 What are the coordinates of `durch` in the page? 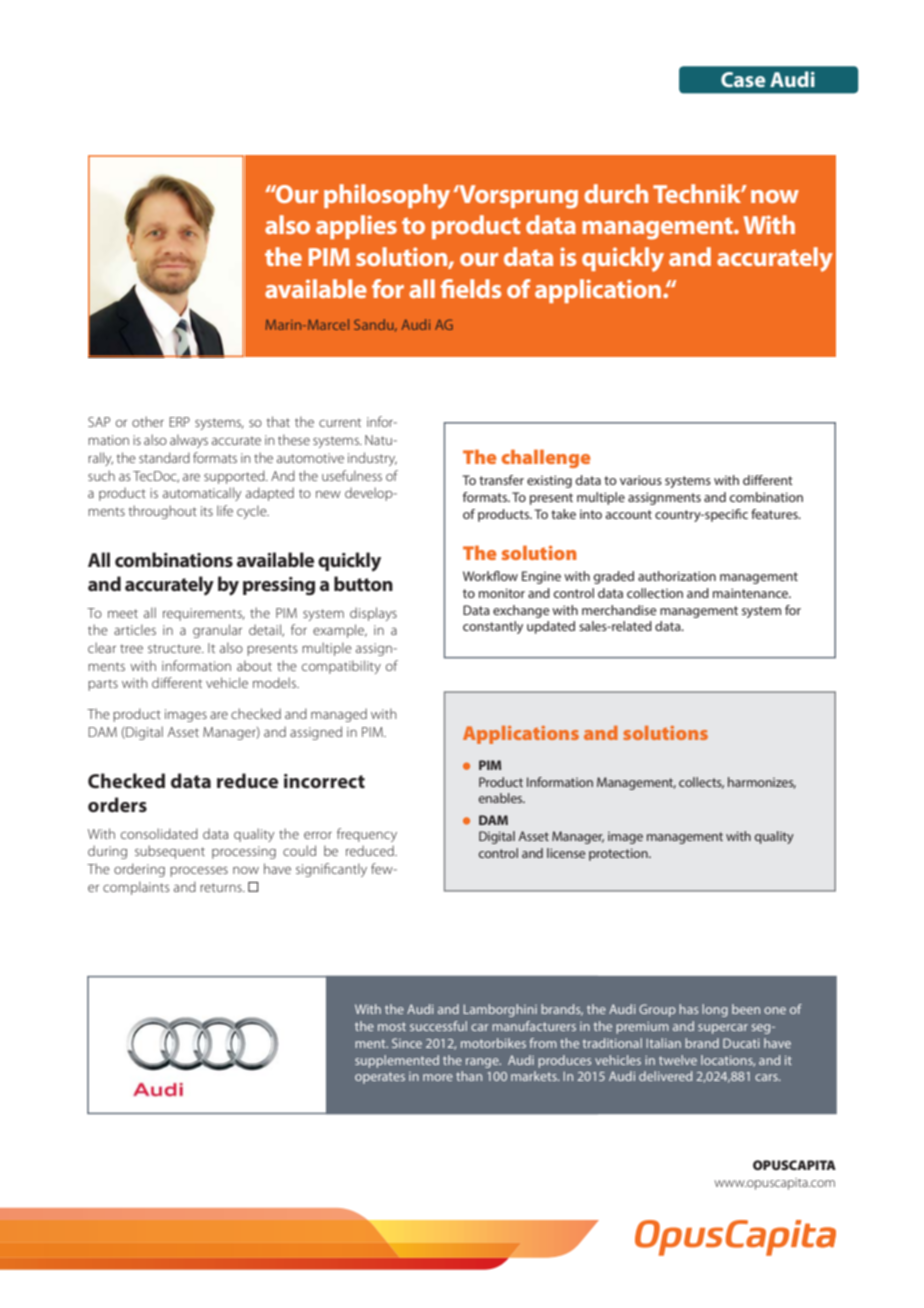 It's located at (616, 193).
